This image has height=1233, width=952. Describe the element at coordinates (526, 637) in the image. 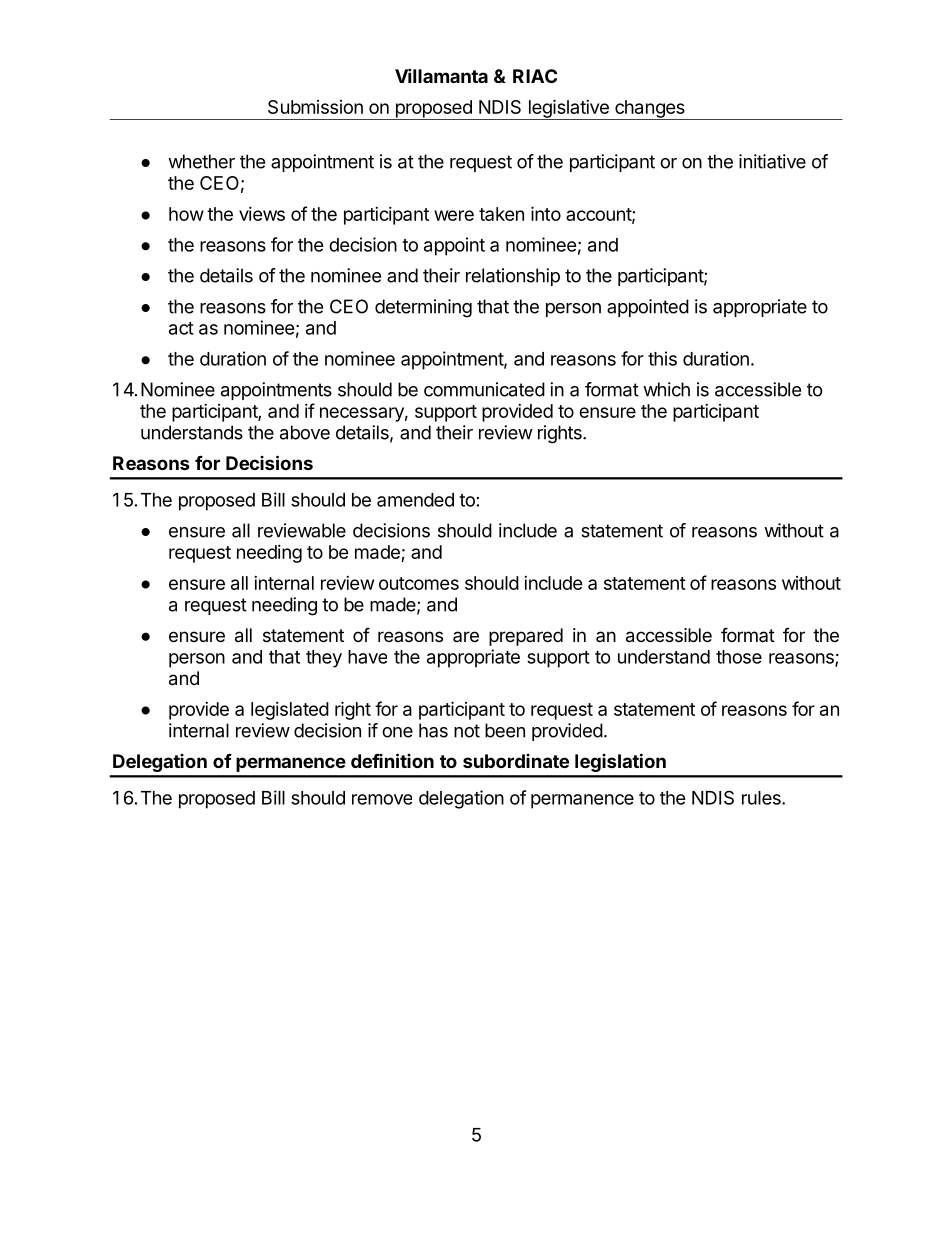

I see `prepared` at that location.
